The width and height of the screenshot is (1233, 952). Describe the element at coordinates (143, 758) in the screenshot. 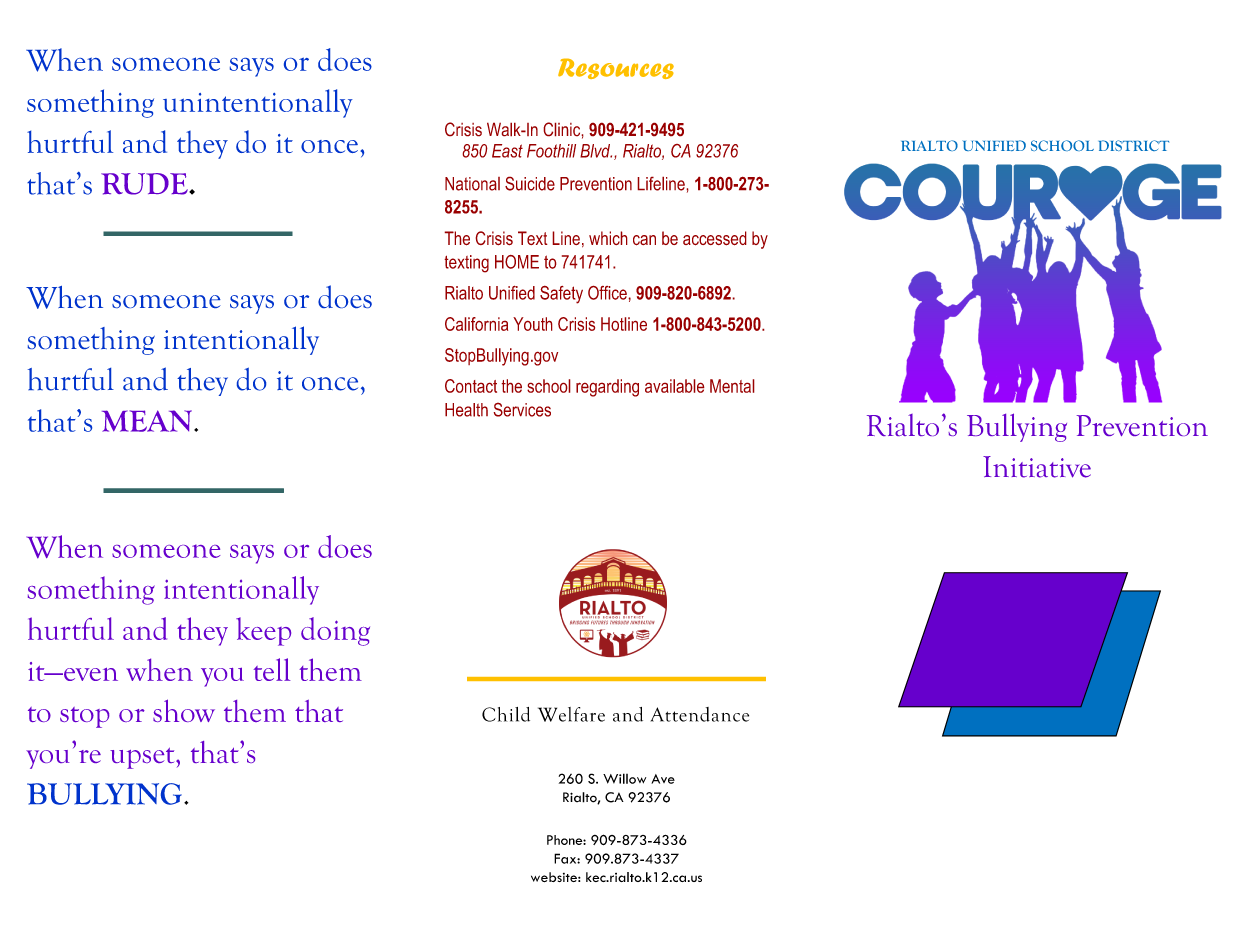

I see `upset` at that location.
